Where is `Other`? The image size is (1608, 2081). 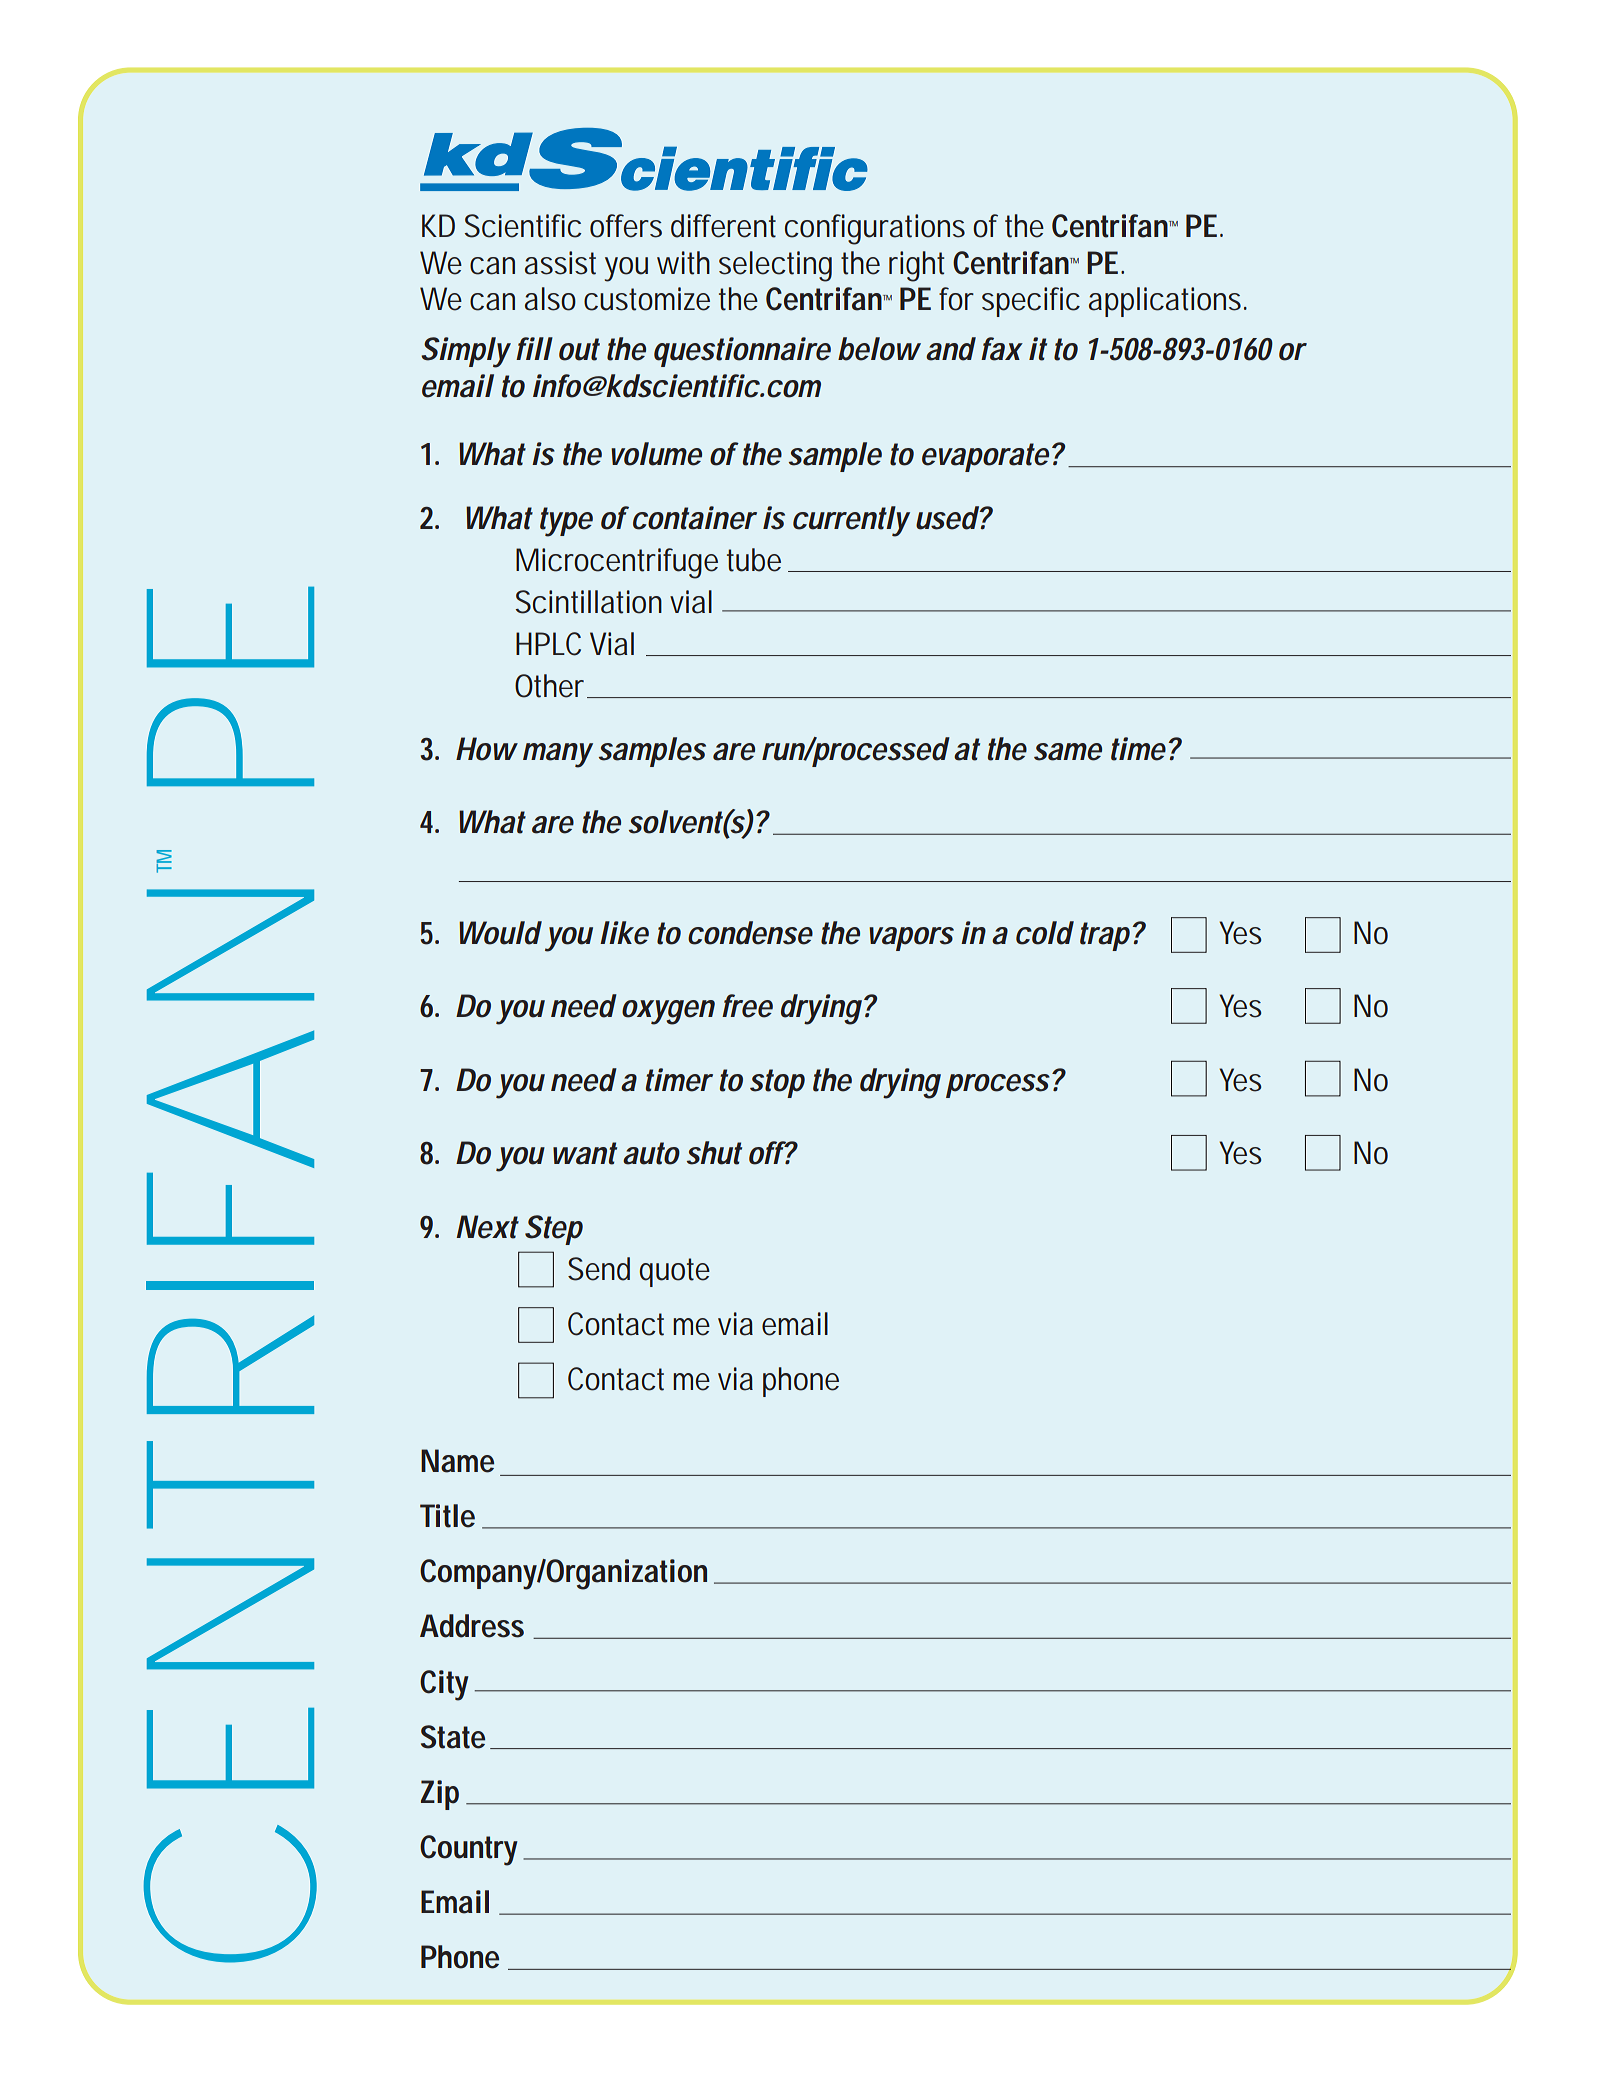 Other is located at coordinates (552, 686).
